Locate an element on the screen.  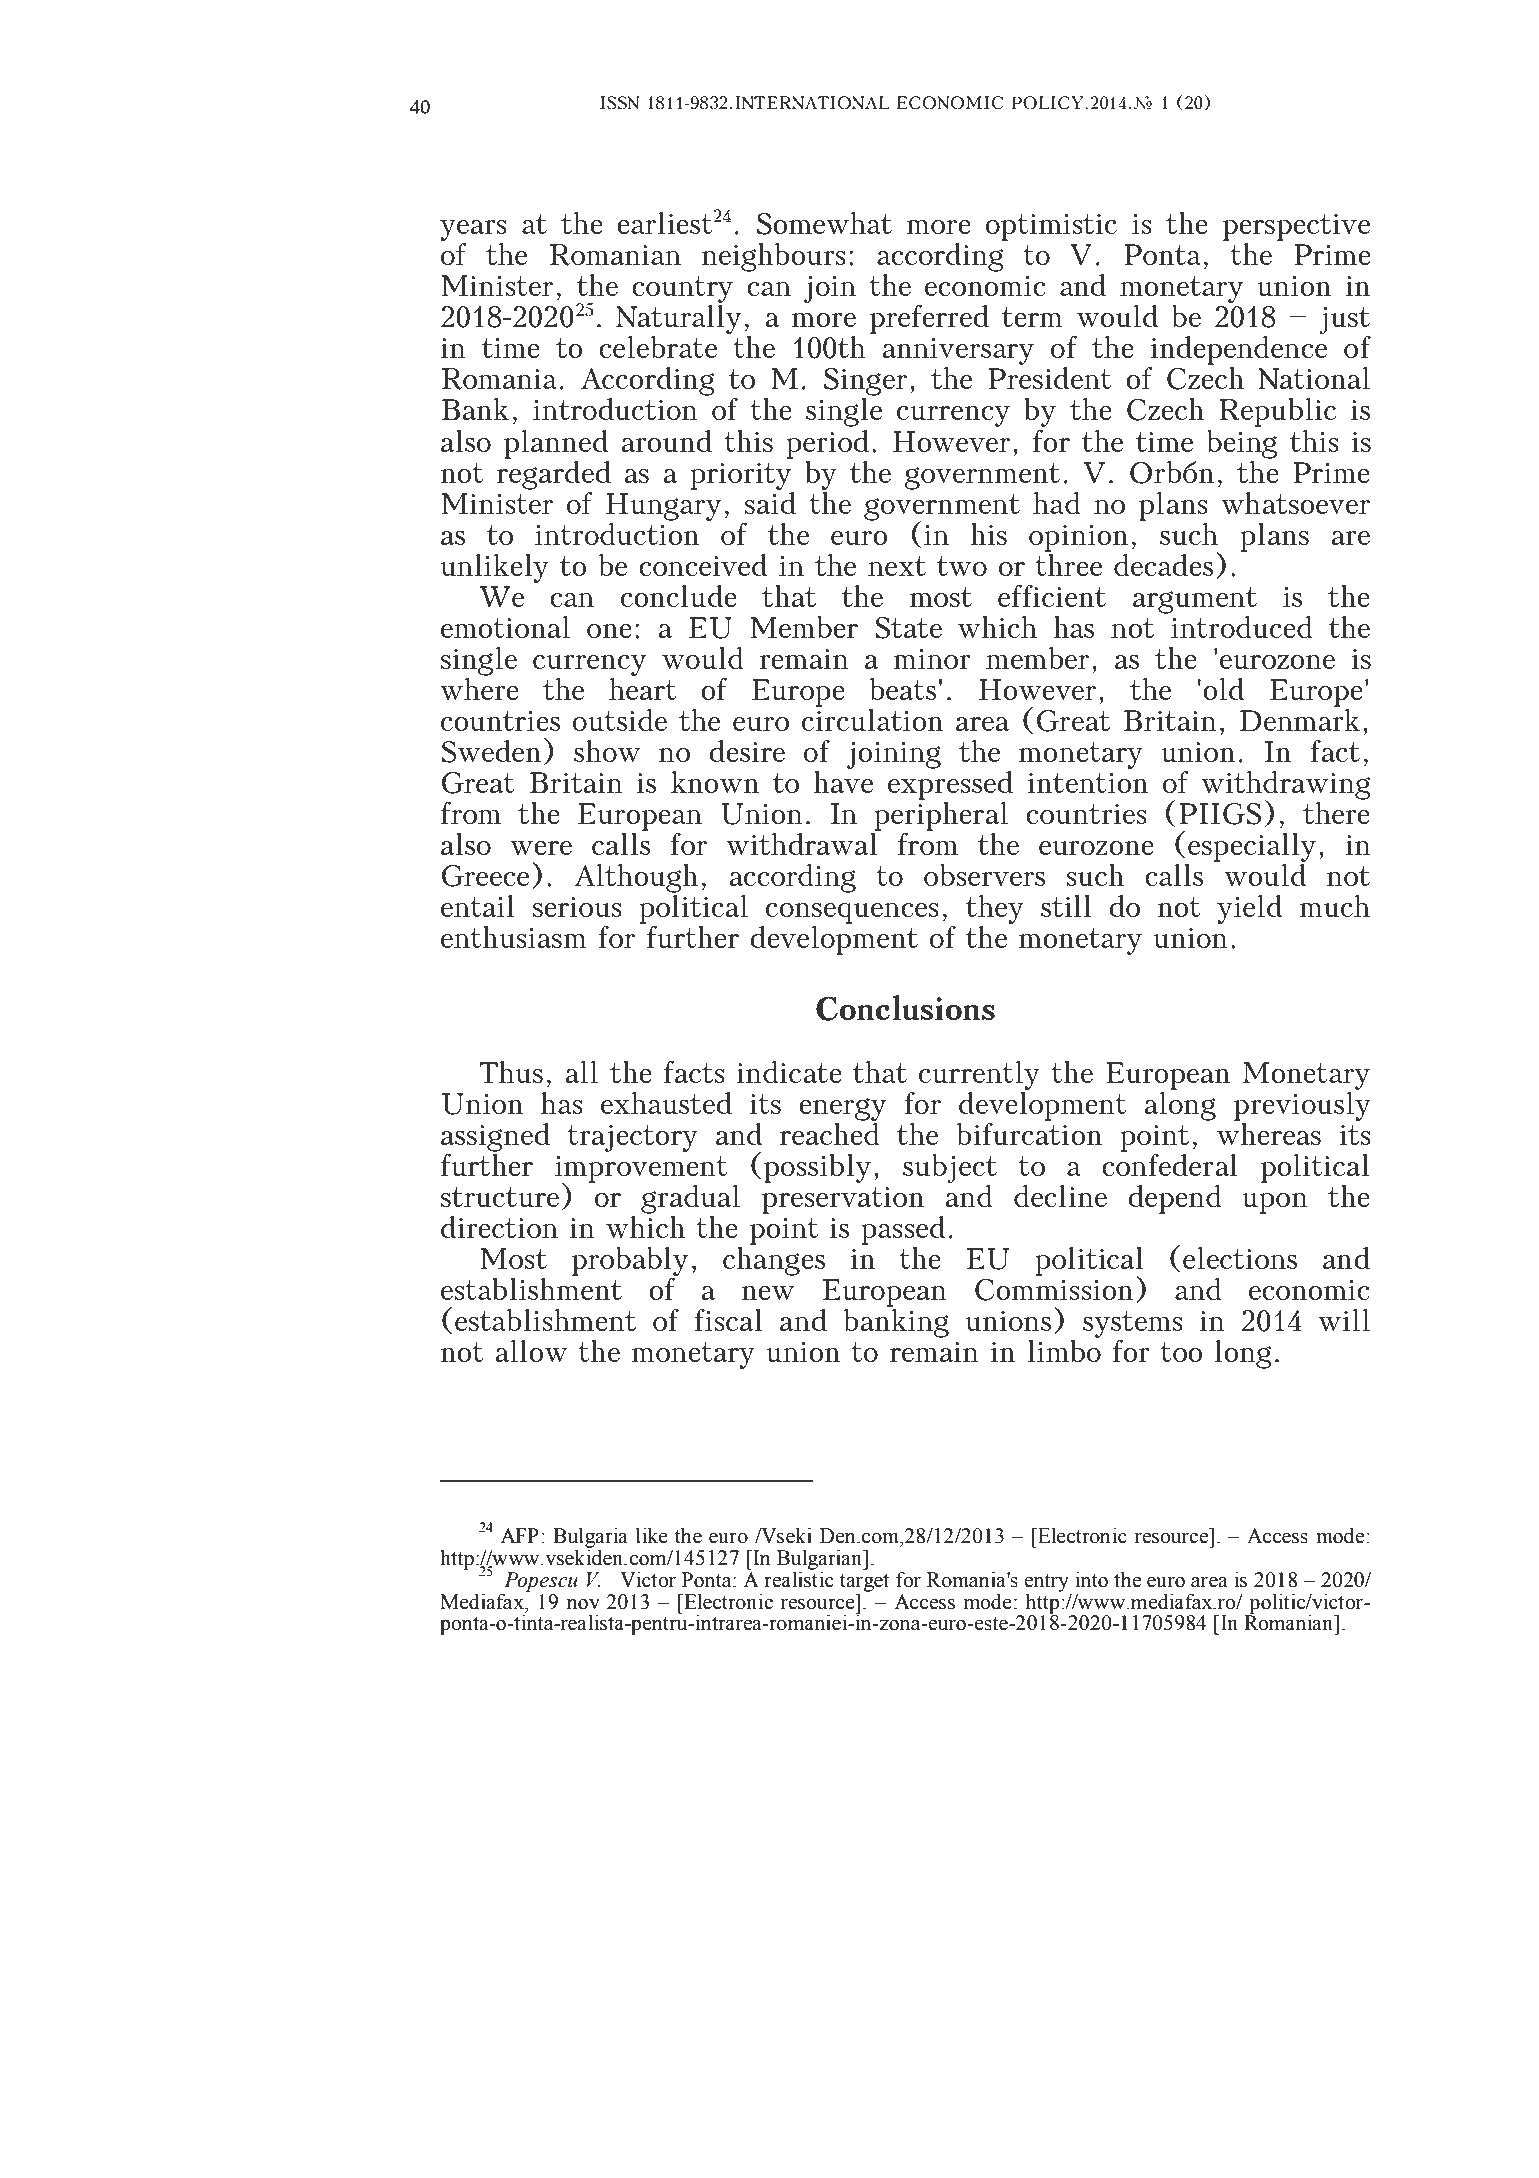
perspective is located at coordinates (1296, 227).
